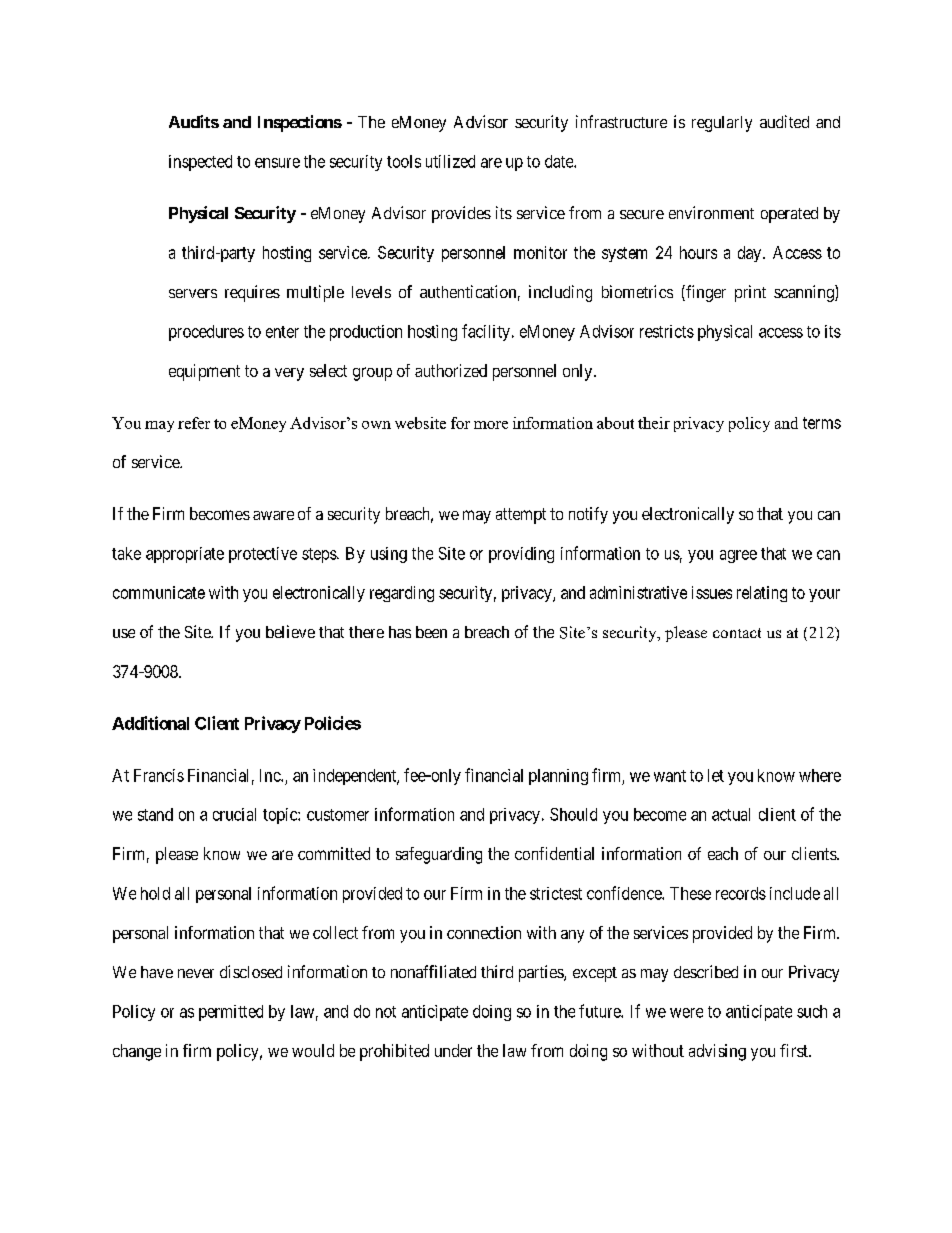 The height and width of the document is (1233, 952). Describe the element at coordinates (453, 1050) in the document. I see `under` at that location.
